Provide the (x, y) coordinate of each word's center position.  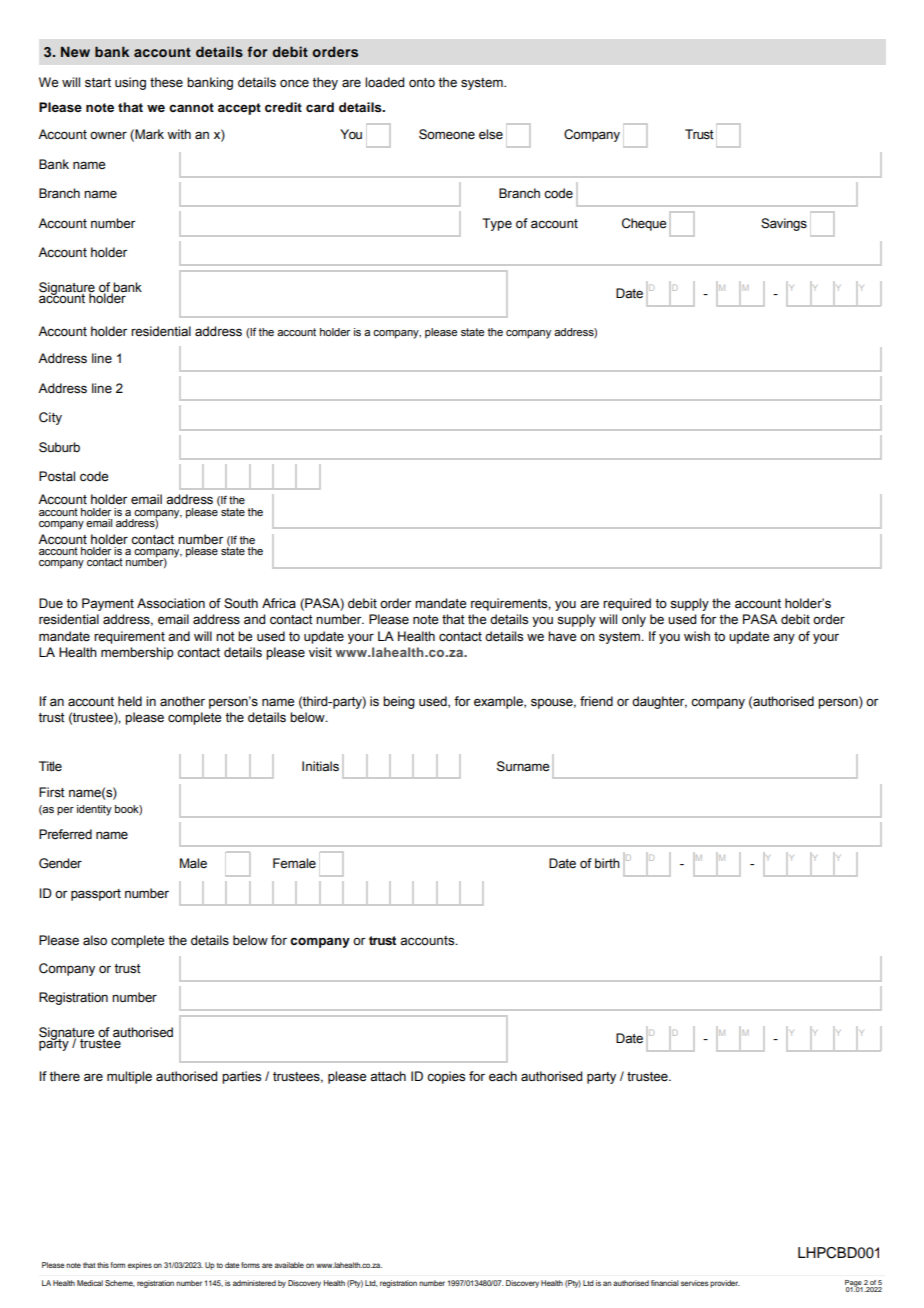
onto (422, 83)
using (130, 83)
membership (137, 653)
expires (140, 1266)
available (289, 1265)
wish (697, 636)
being (399, 702)
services (695, 1283)
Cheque (644, 224)
